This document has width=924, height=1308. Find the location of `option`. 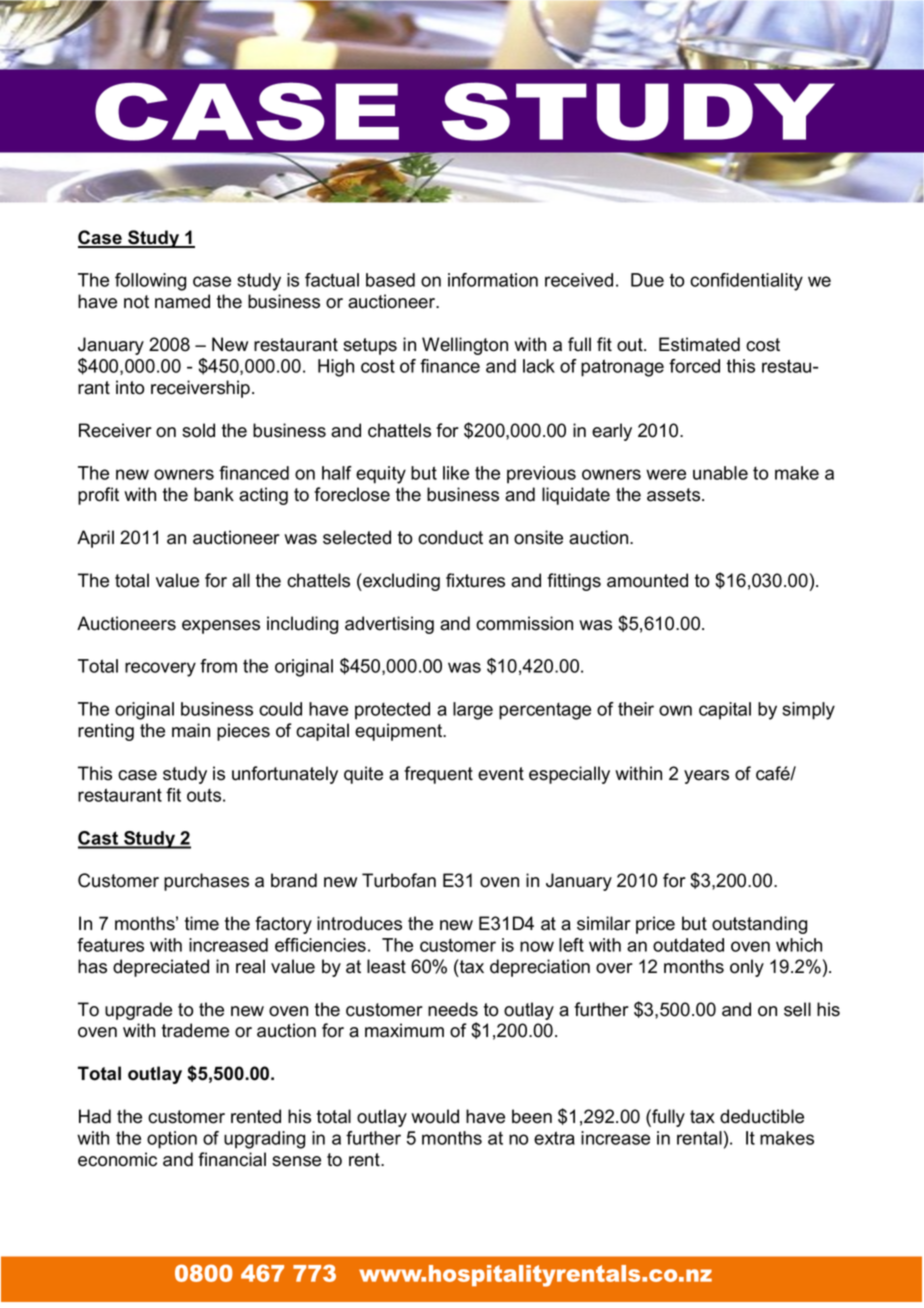

option is located at coordinates (172, 1140).
